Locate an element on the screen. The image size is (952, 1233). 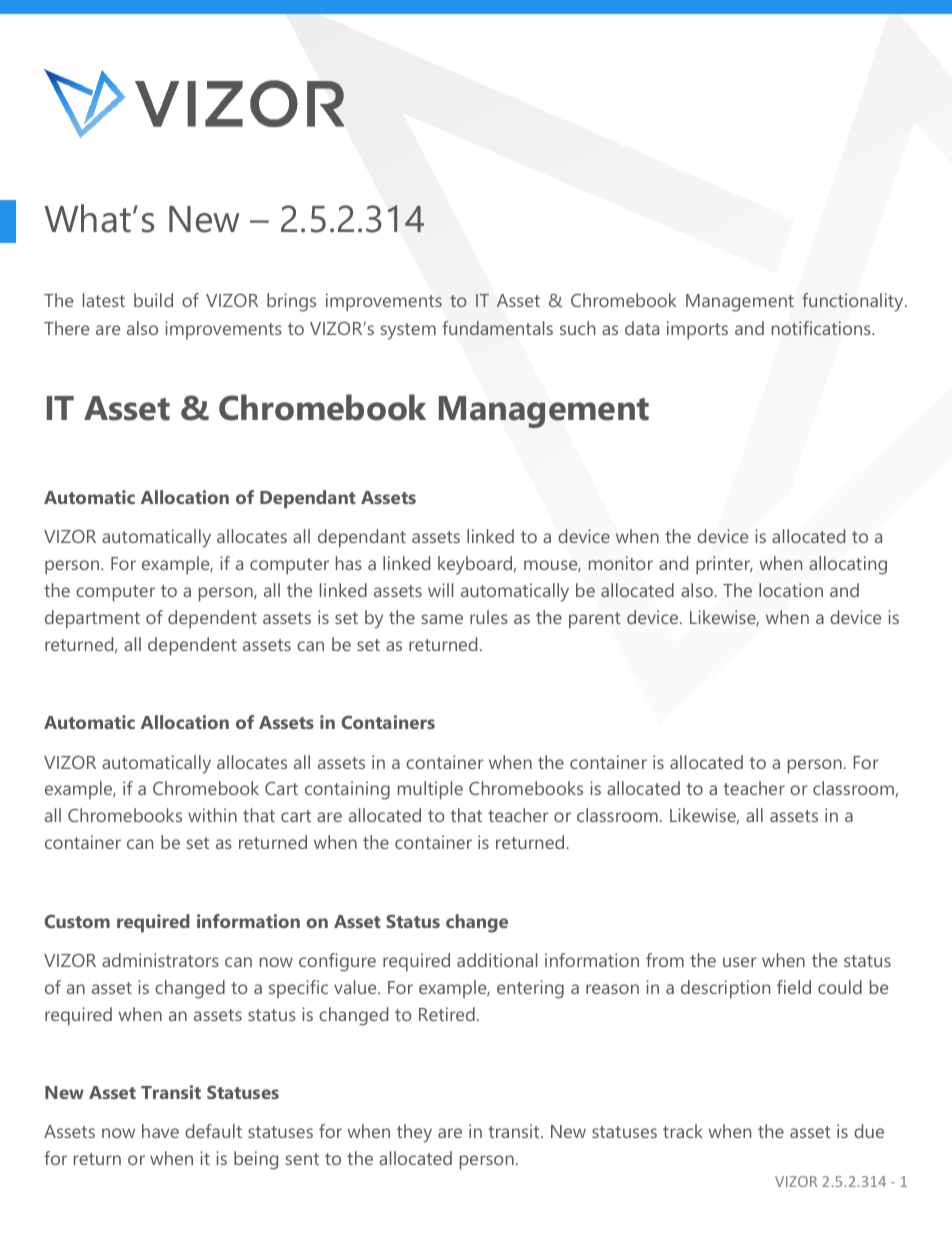
within is located at coordinates (212, 815).
